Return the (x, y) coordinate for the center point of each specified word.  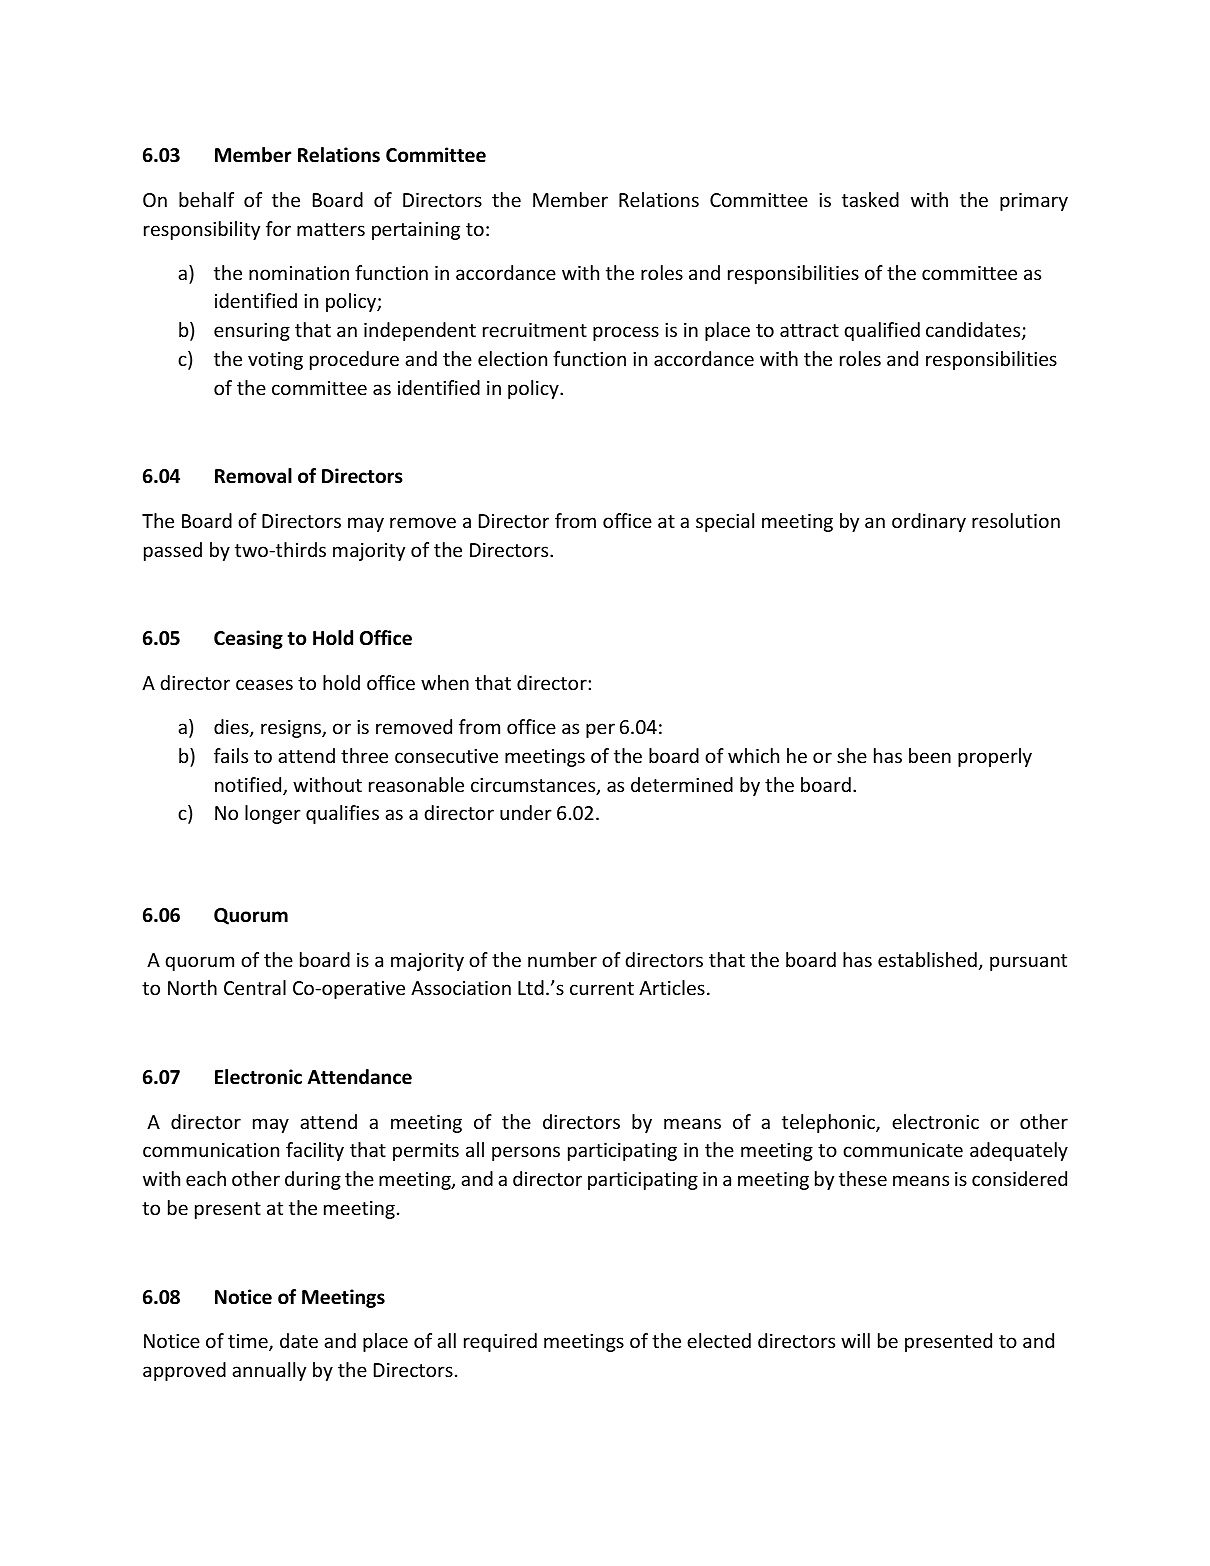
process (626, 333)
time (249, 1342)
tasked (870, 199)
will (855, 1340)
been (930, 755)
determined (682, 784)
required (500, 1342)
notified (249, 786)
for (278, 228)
